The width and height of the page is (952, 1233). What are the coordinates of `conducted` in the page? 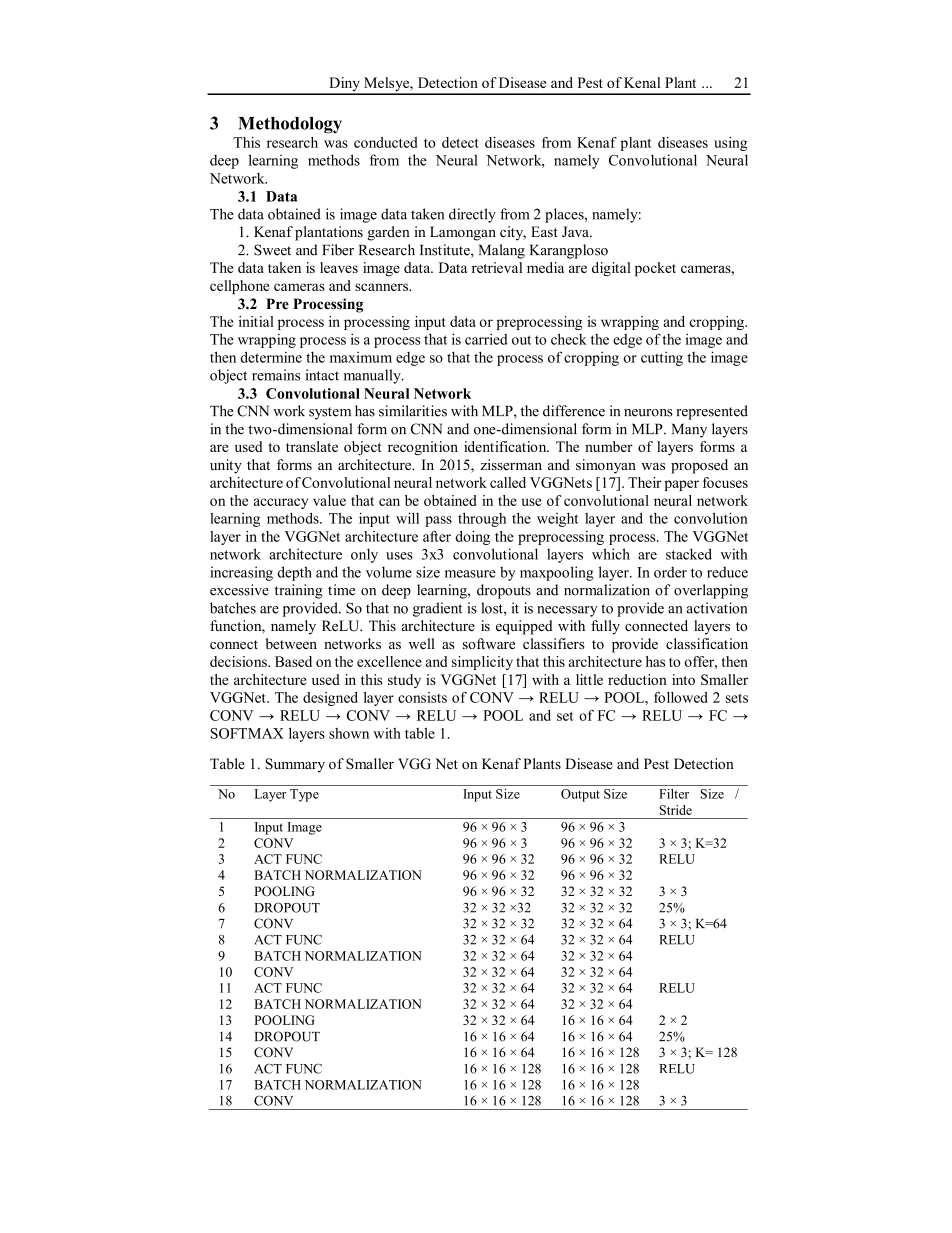 It's located at (385, 142).
